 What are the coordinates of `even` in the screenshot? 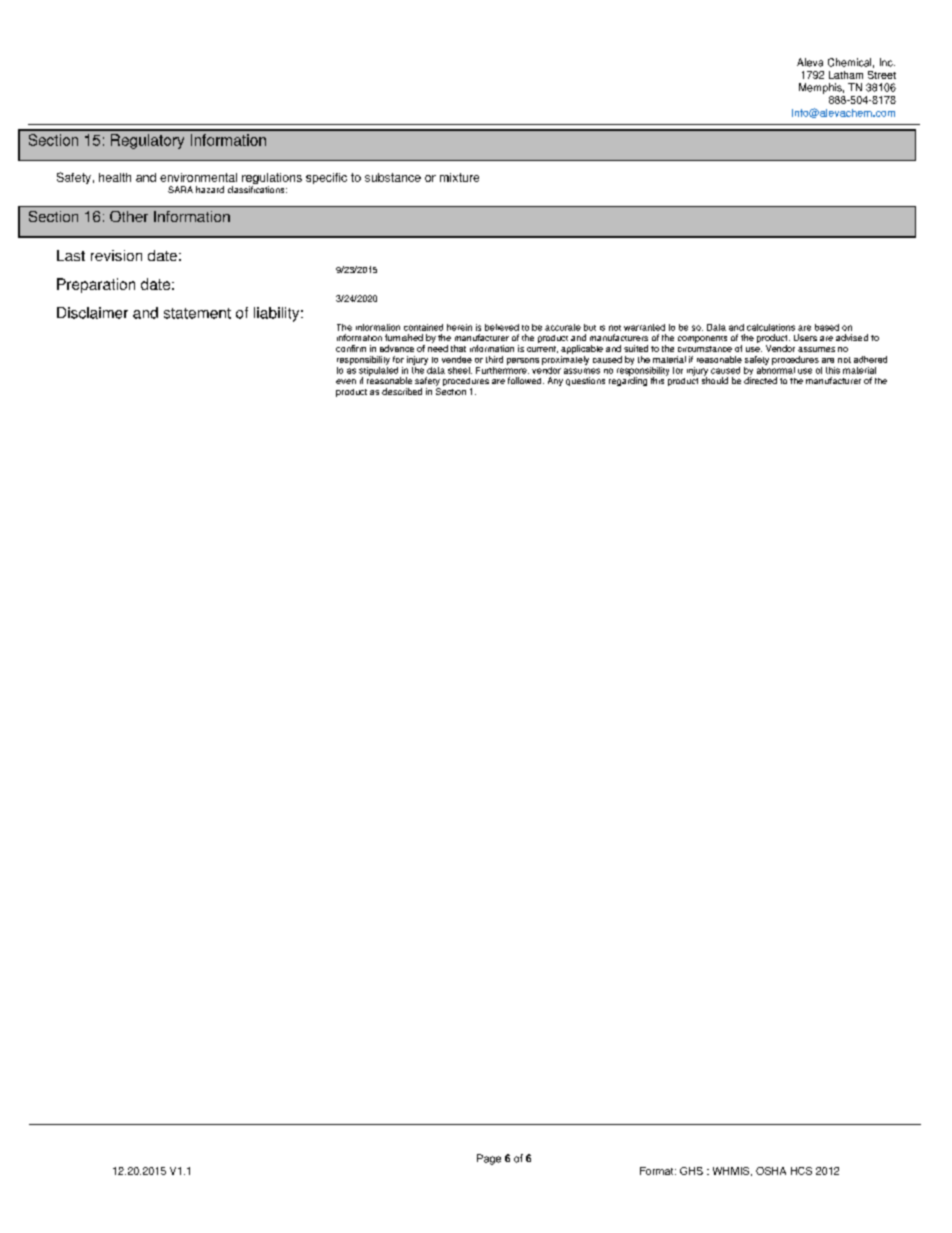 It's located at (346, 381).
